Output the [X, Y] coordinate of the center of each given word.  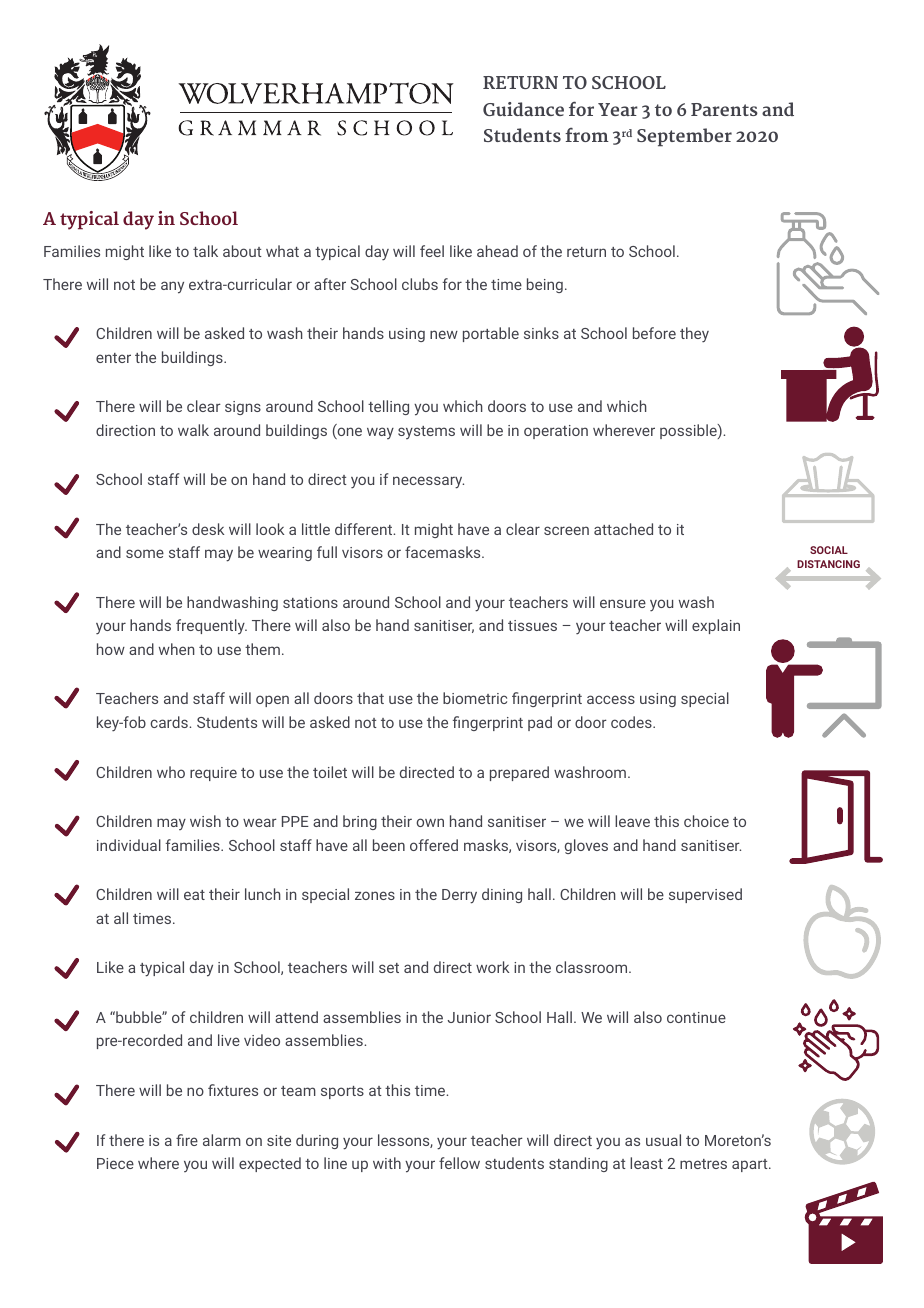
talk [205, 251]
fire [187, 1140]
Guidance [523, 109]
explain [716, 626]
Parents [724, 109]
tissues [532, 625]
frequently [211, 626]
